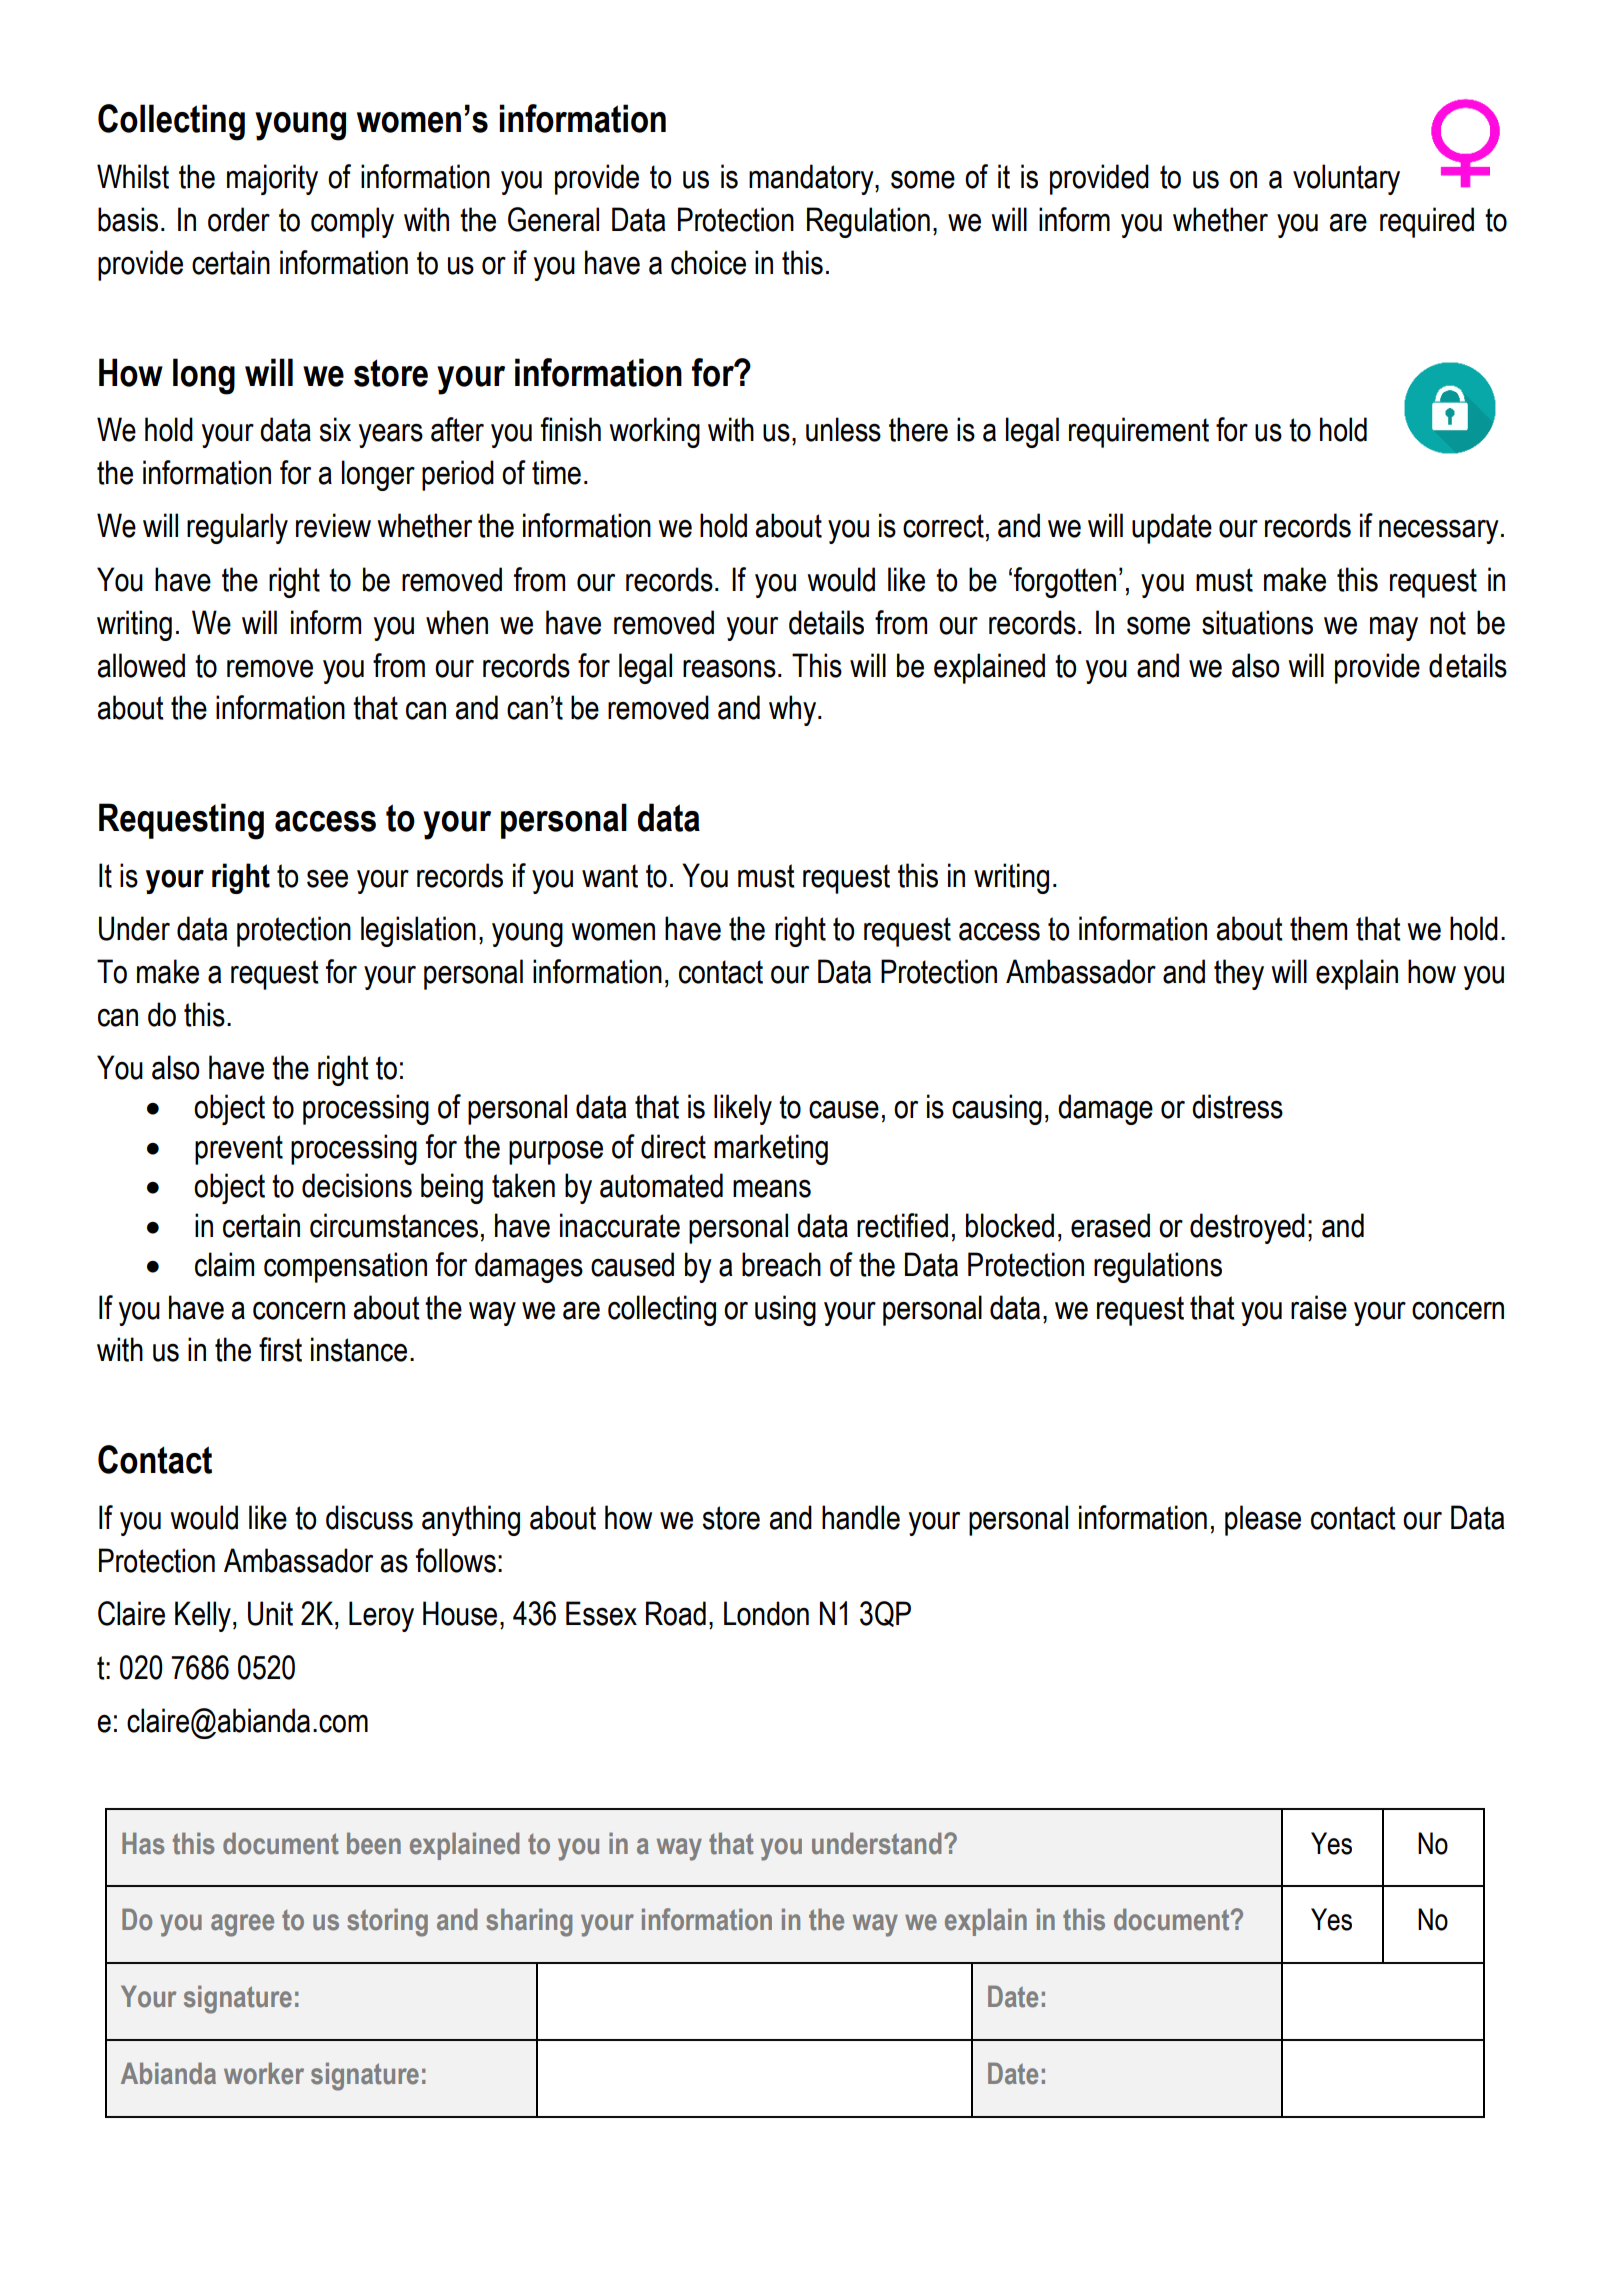 Image resolution: width=1604 pixels, height=2271 pixels. What do you see at coordinates (529, 1922) in the screenshot?
I see `sharing` at bounding box center [529, 1922].
